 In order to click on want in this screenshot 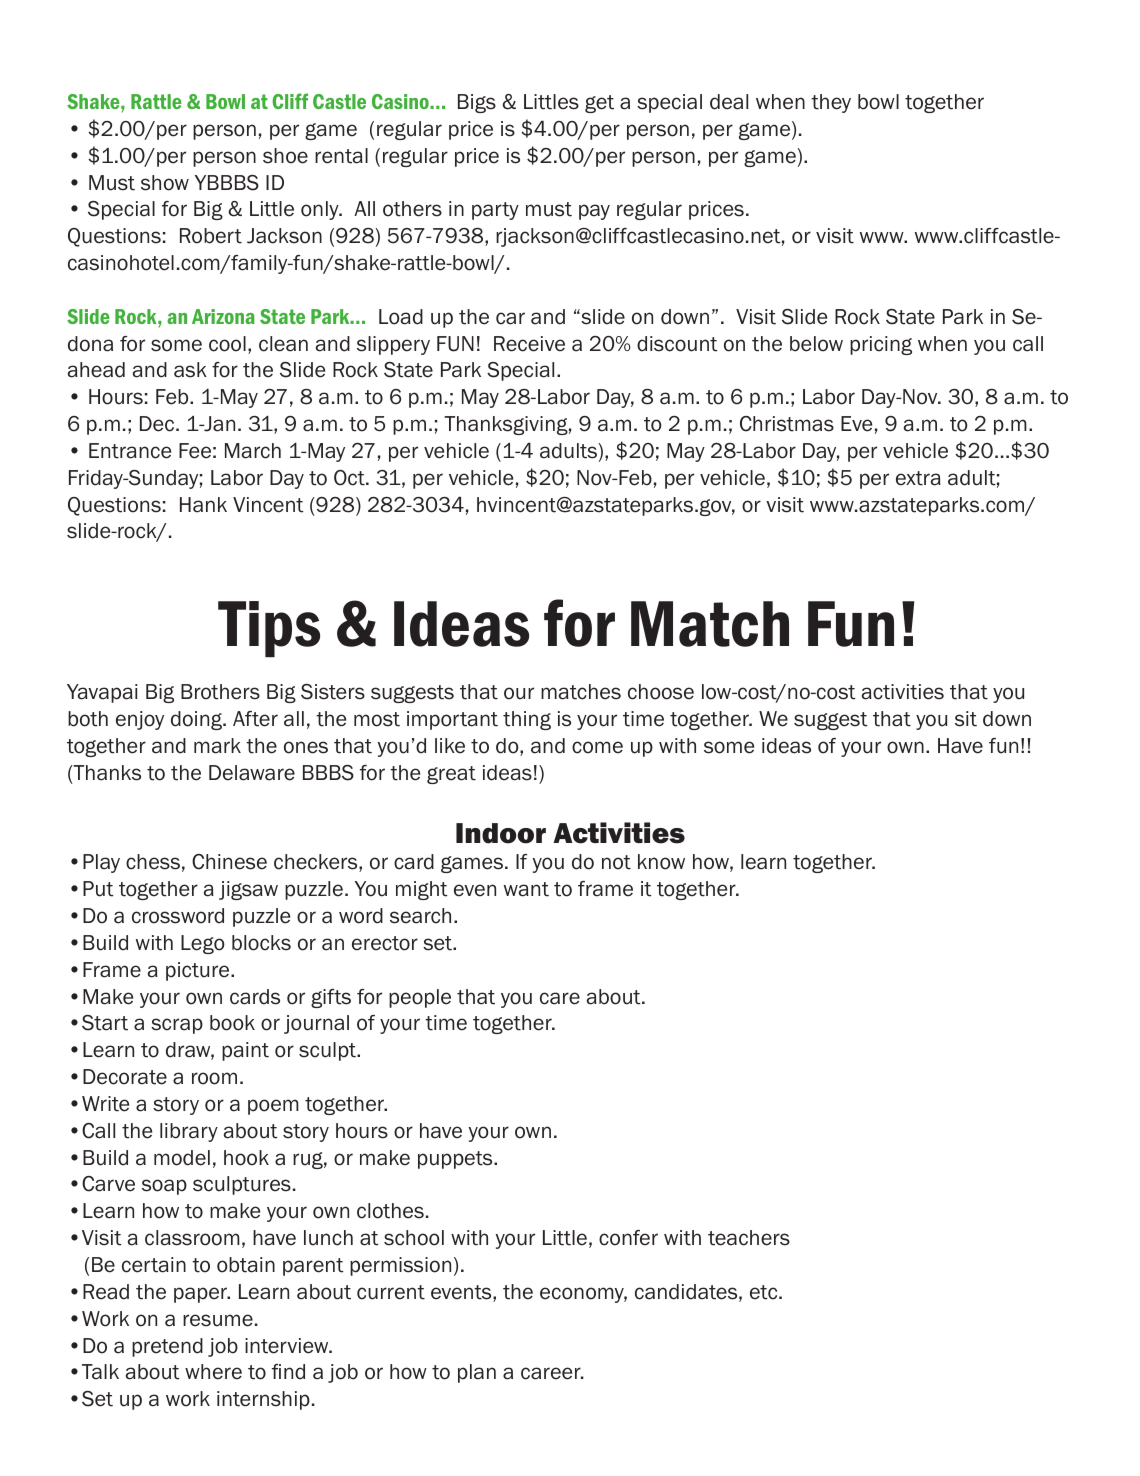, I will do `click(526, 889)`.
